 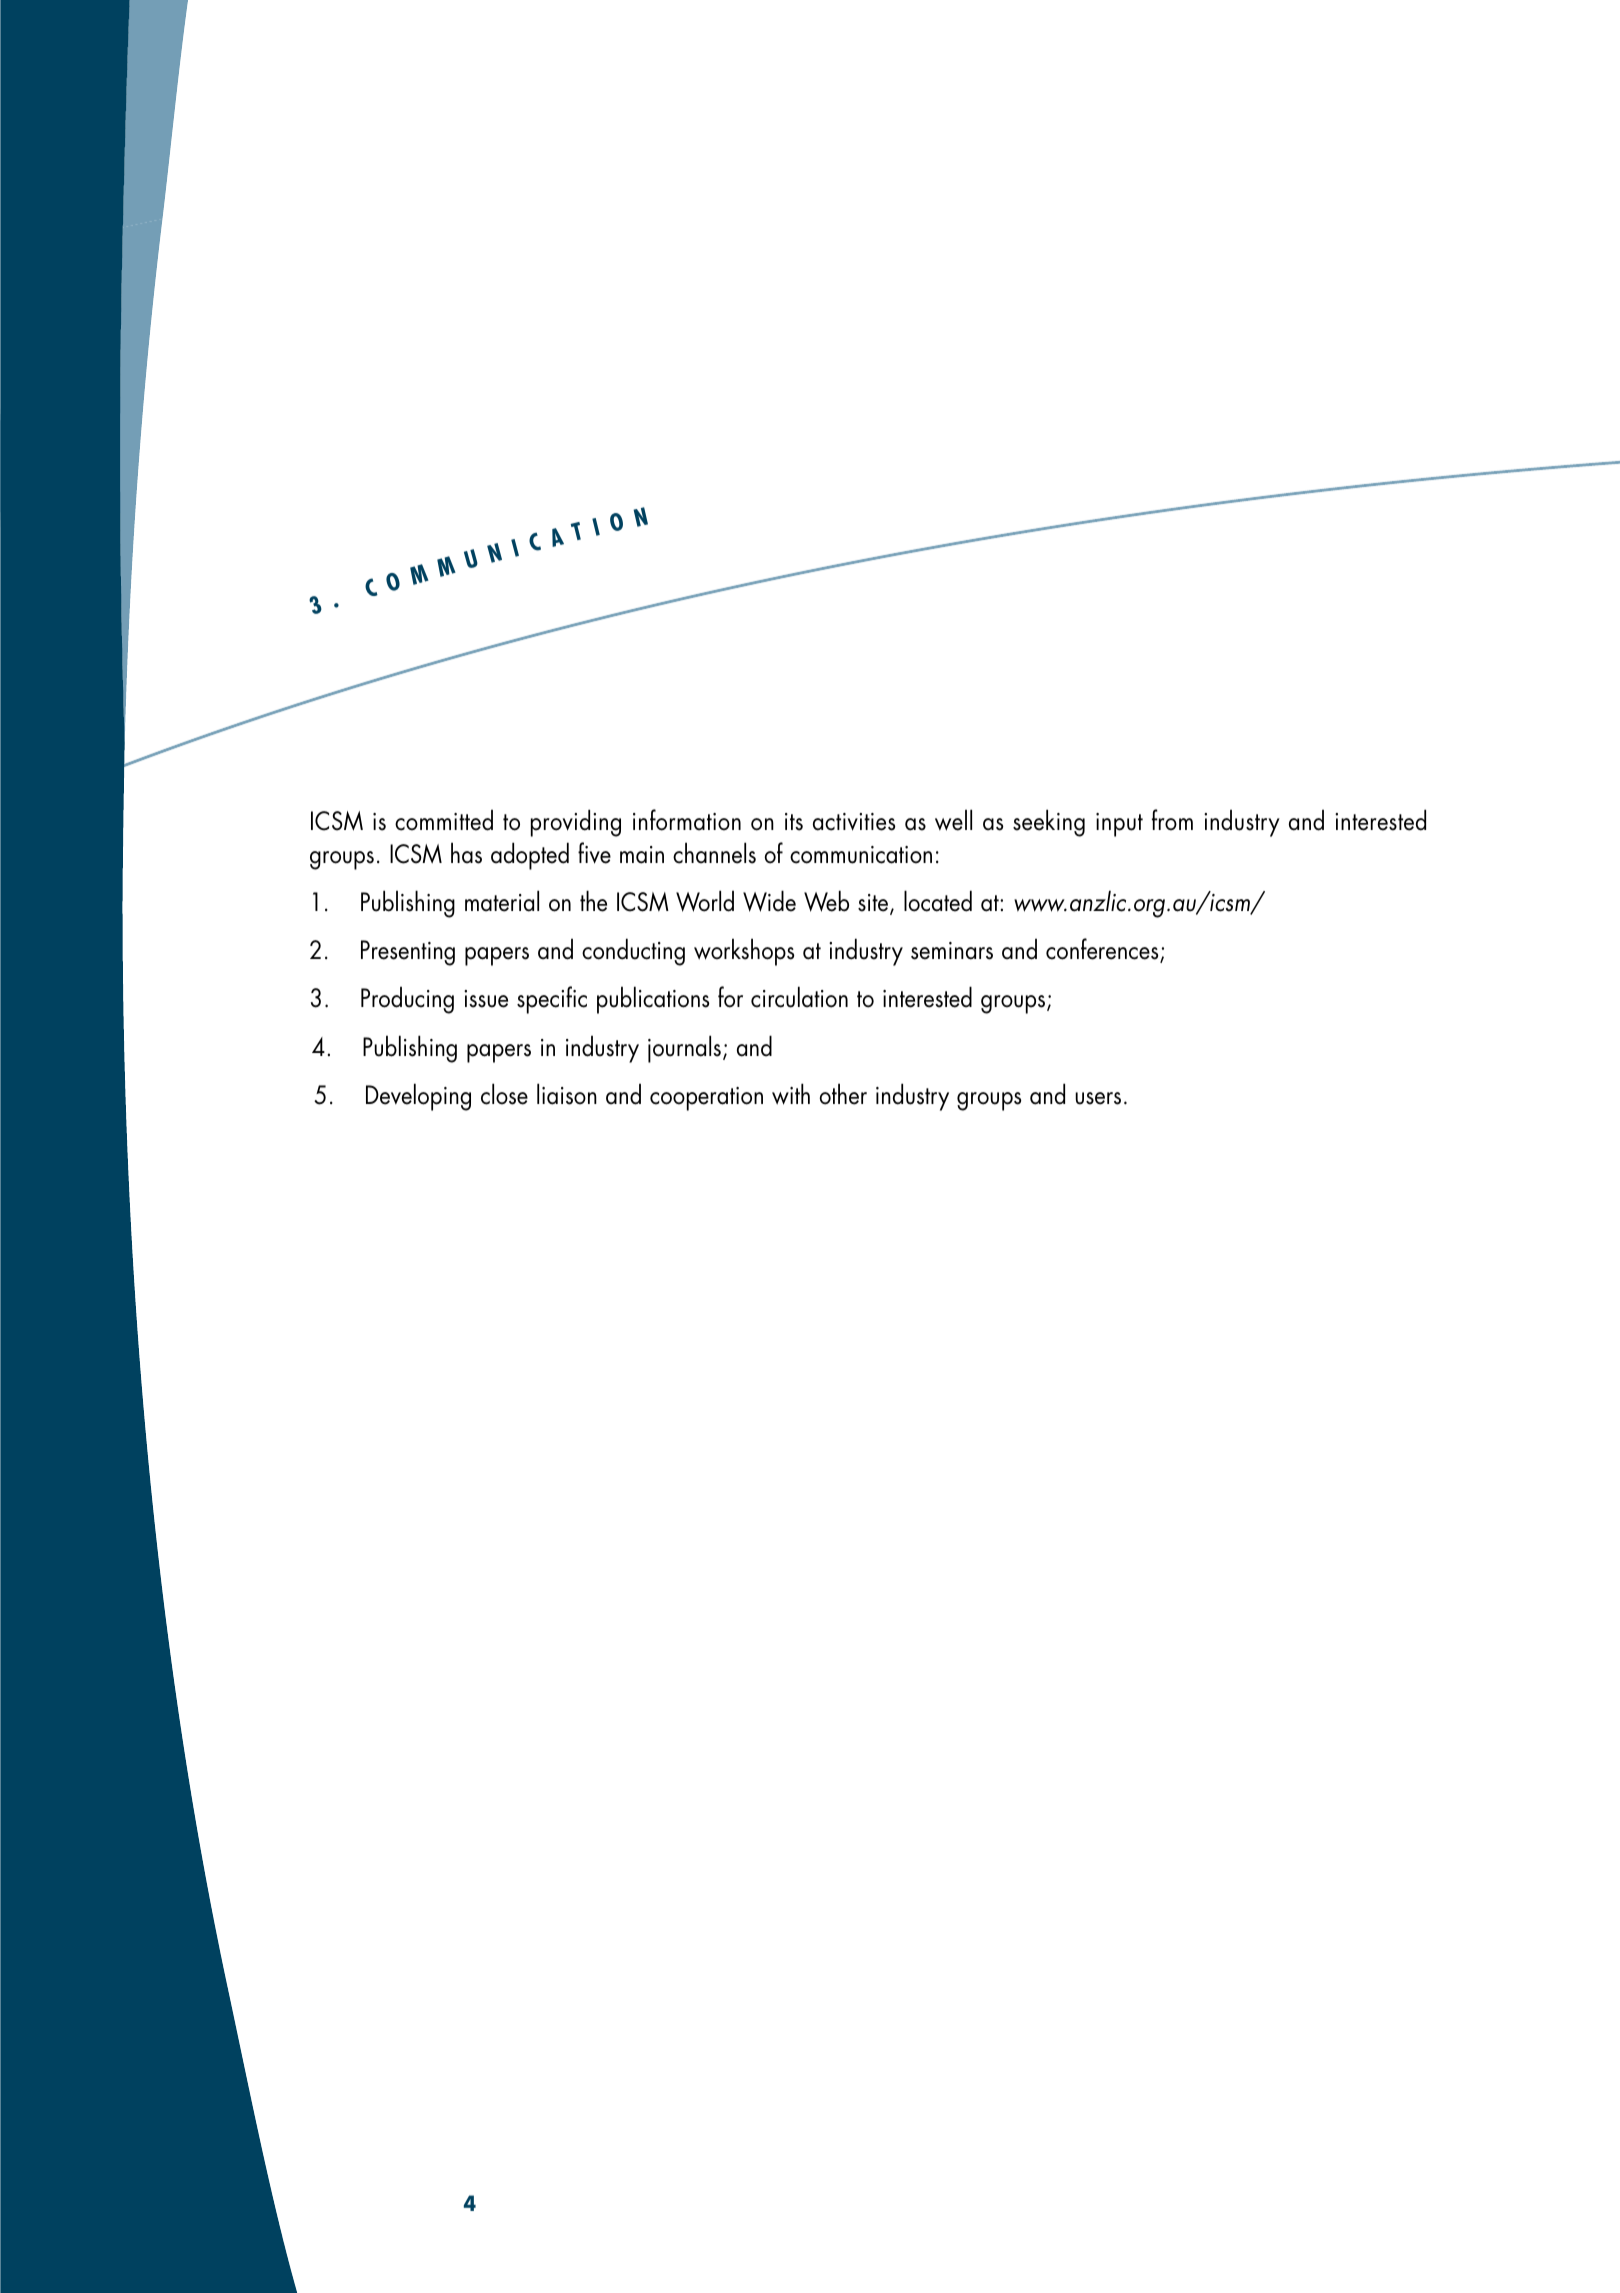 What do you see at coordinates (1103, 950) in the screenshot?
I see `conferences` at bounding box center [1103, 950].
